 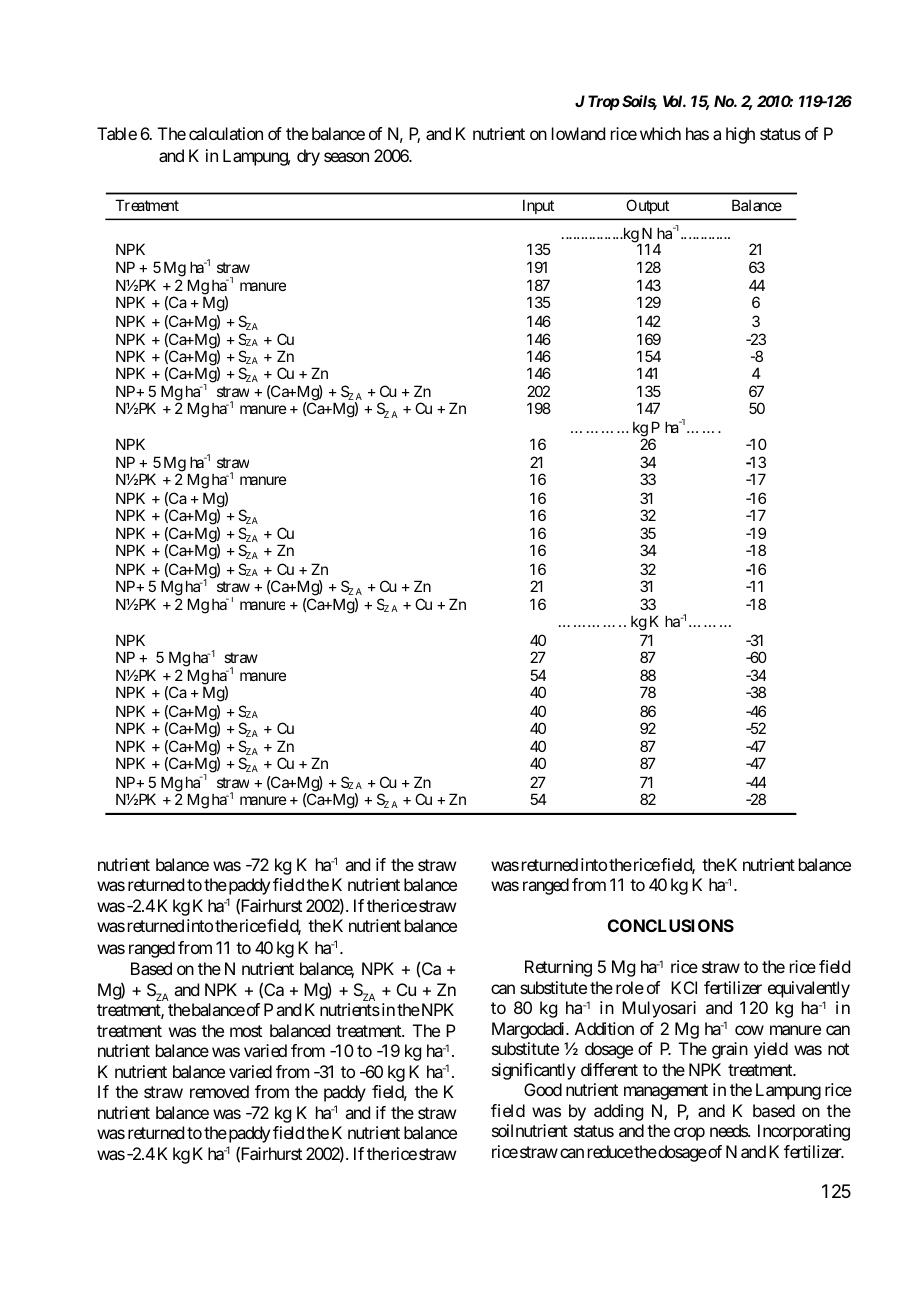 I want to click on calculation, so click(x=226, y=133).
